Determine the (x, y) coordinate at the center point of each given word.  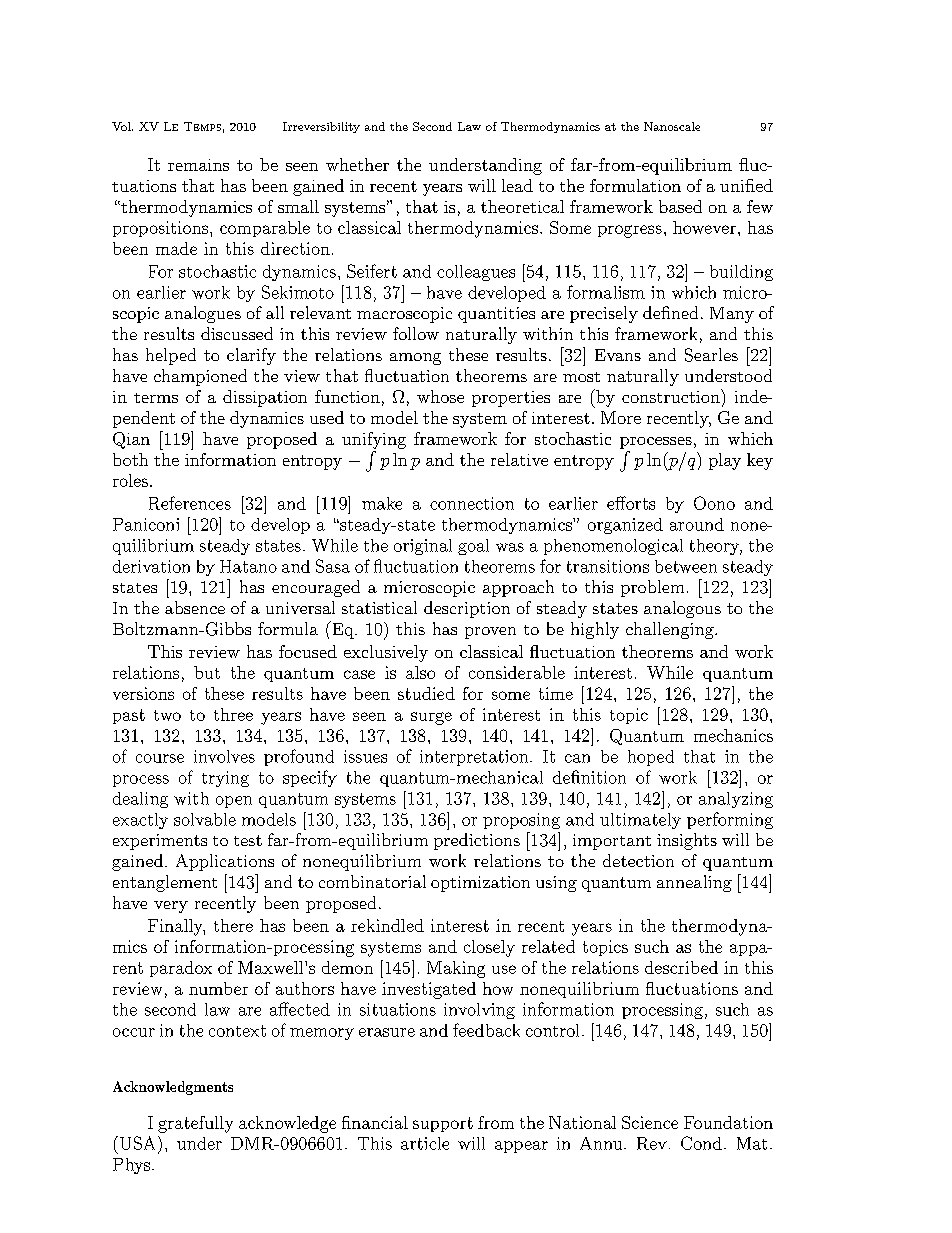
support (443, 1124)
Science (650, 1122)
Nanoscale (672, 126)
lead (517, 185)
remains (198, 165)
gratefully (195, 1124)
